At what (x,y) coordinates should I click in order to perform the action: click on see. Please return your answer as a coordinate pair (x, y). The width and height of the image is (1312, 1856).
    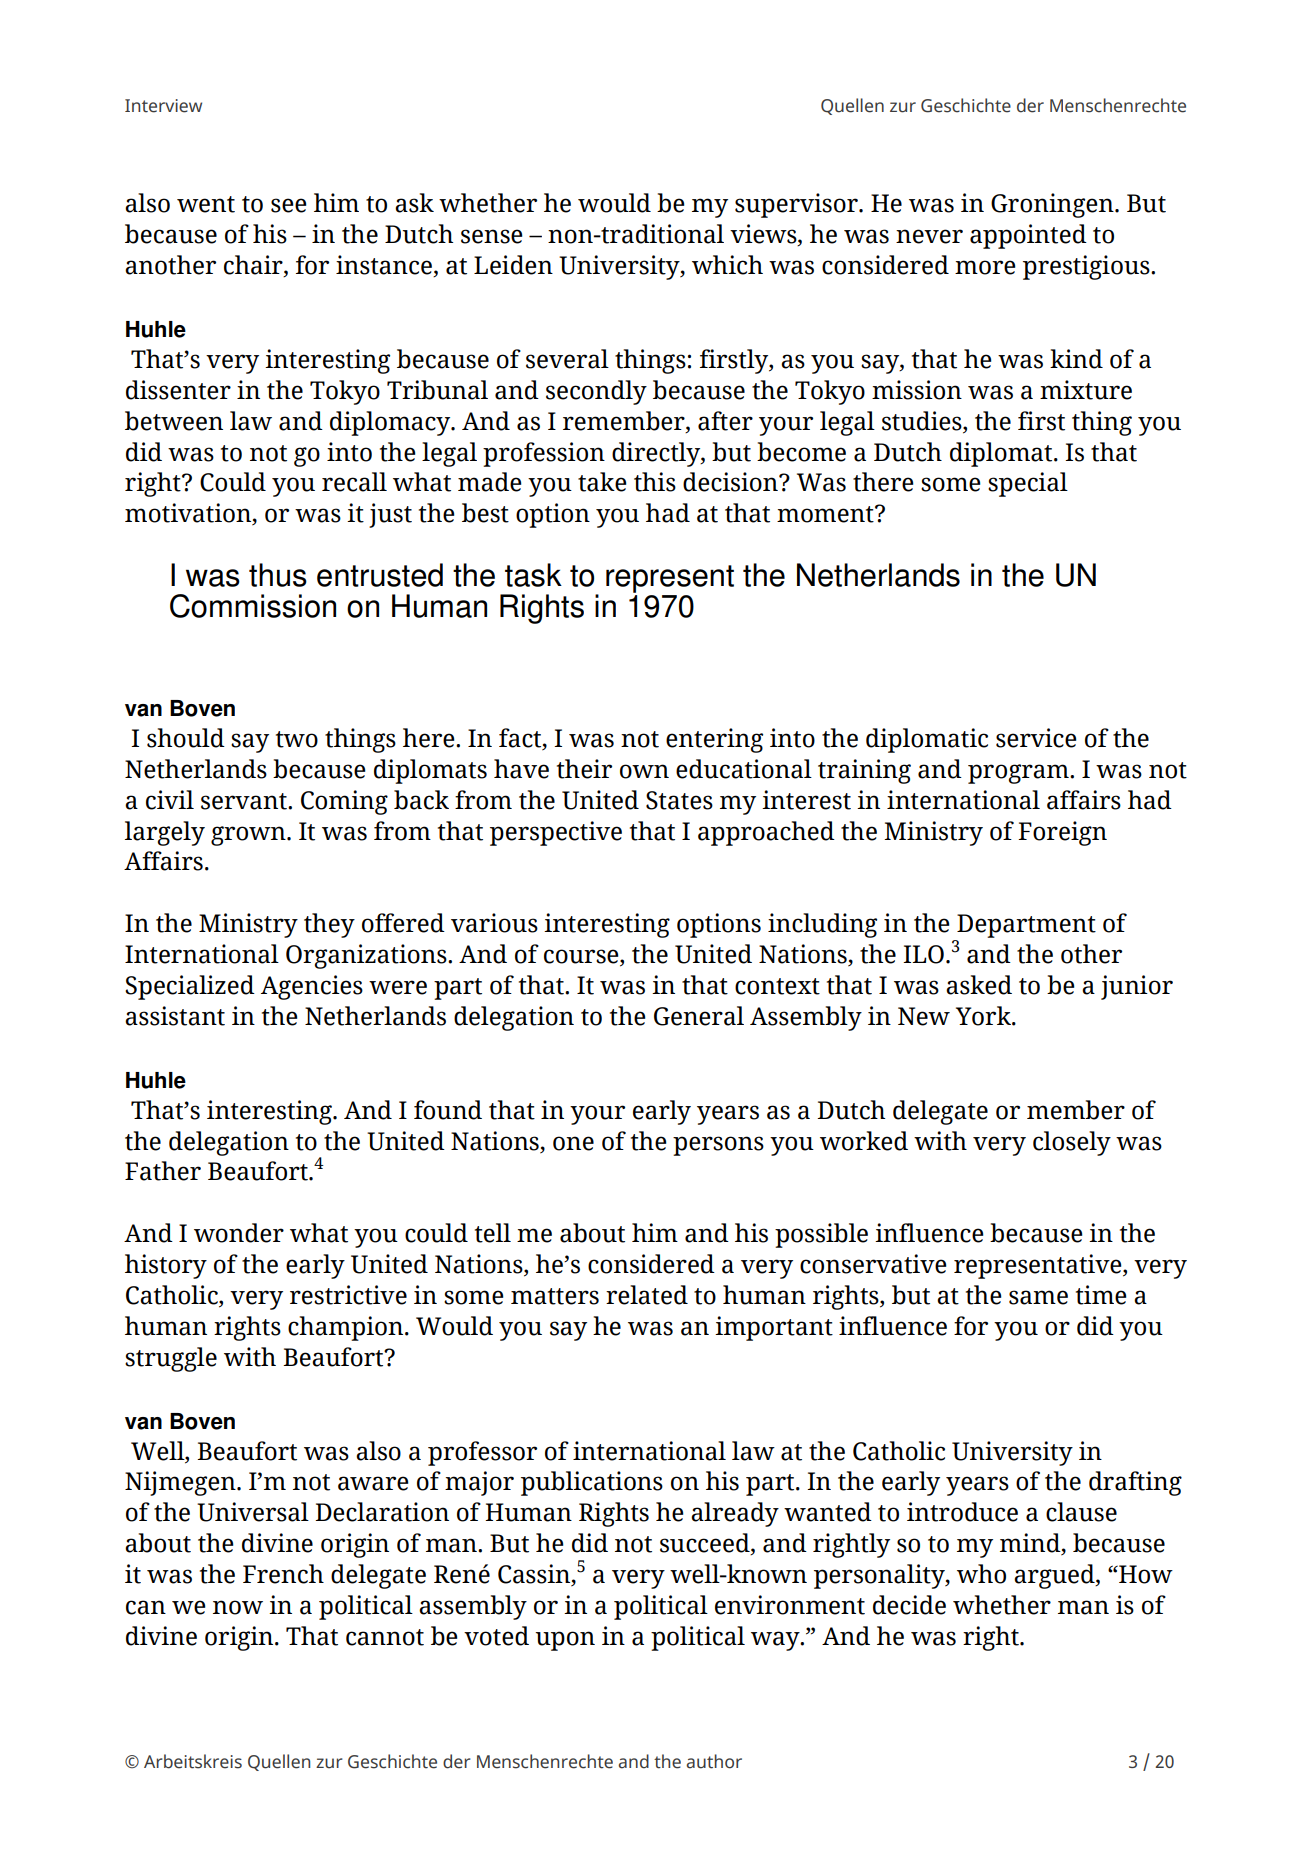
    Looking at the image, I should click on (289, 205).
